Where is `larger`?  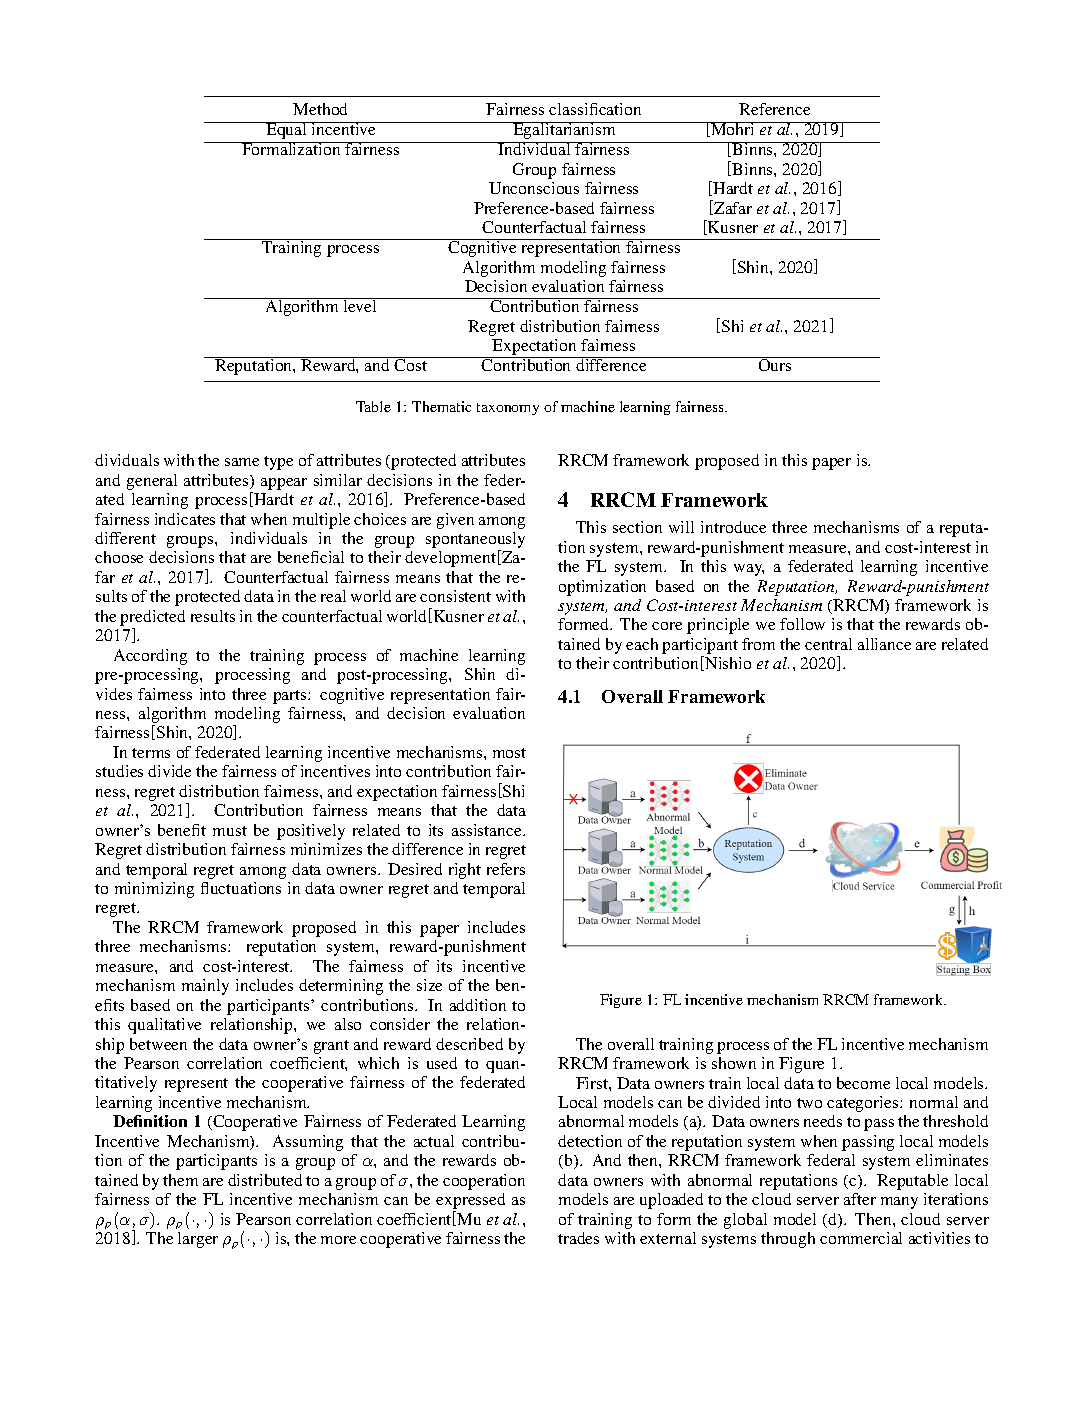
larger is located at coordinates (198, 1240).
